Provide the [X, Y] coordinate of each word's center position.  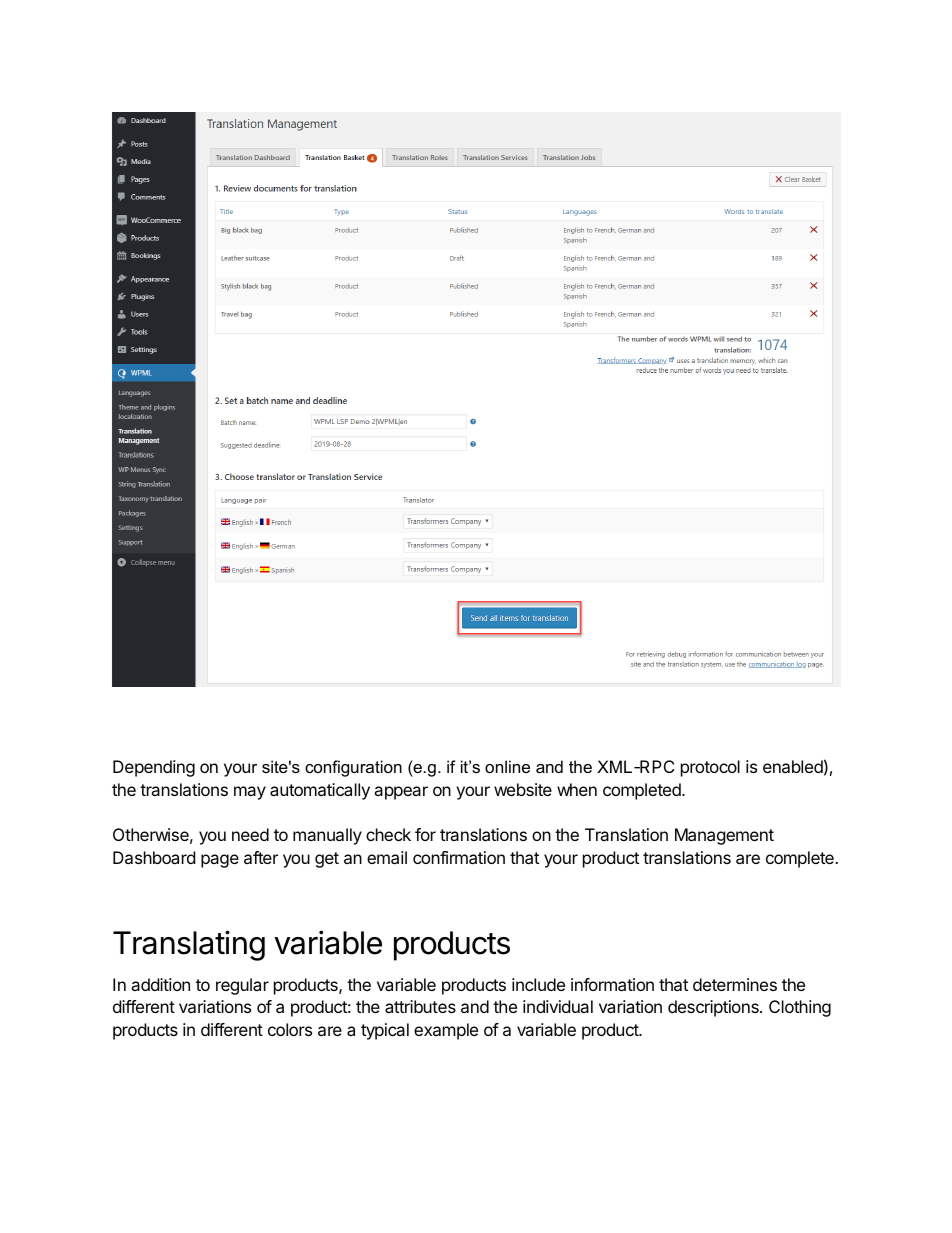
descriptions [714, 1008]
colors [290, 1029]
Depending [154, 768]
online [507, 766]
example [446, 1031]
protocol [710, 768]
